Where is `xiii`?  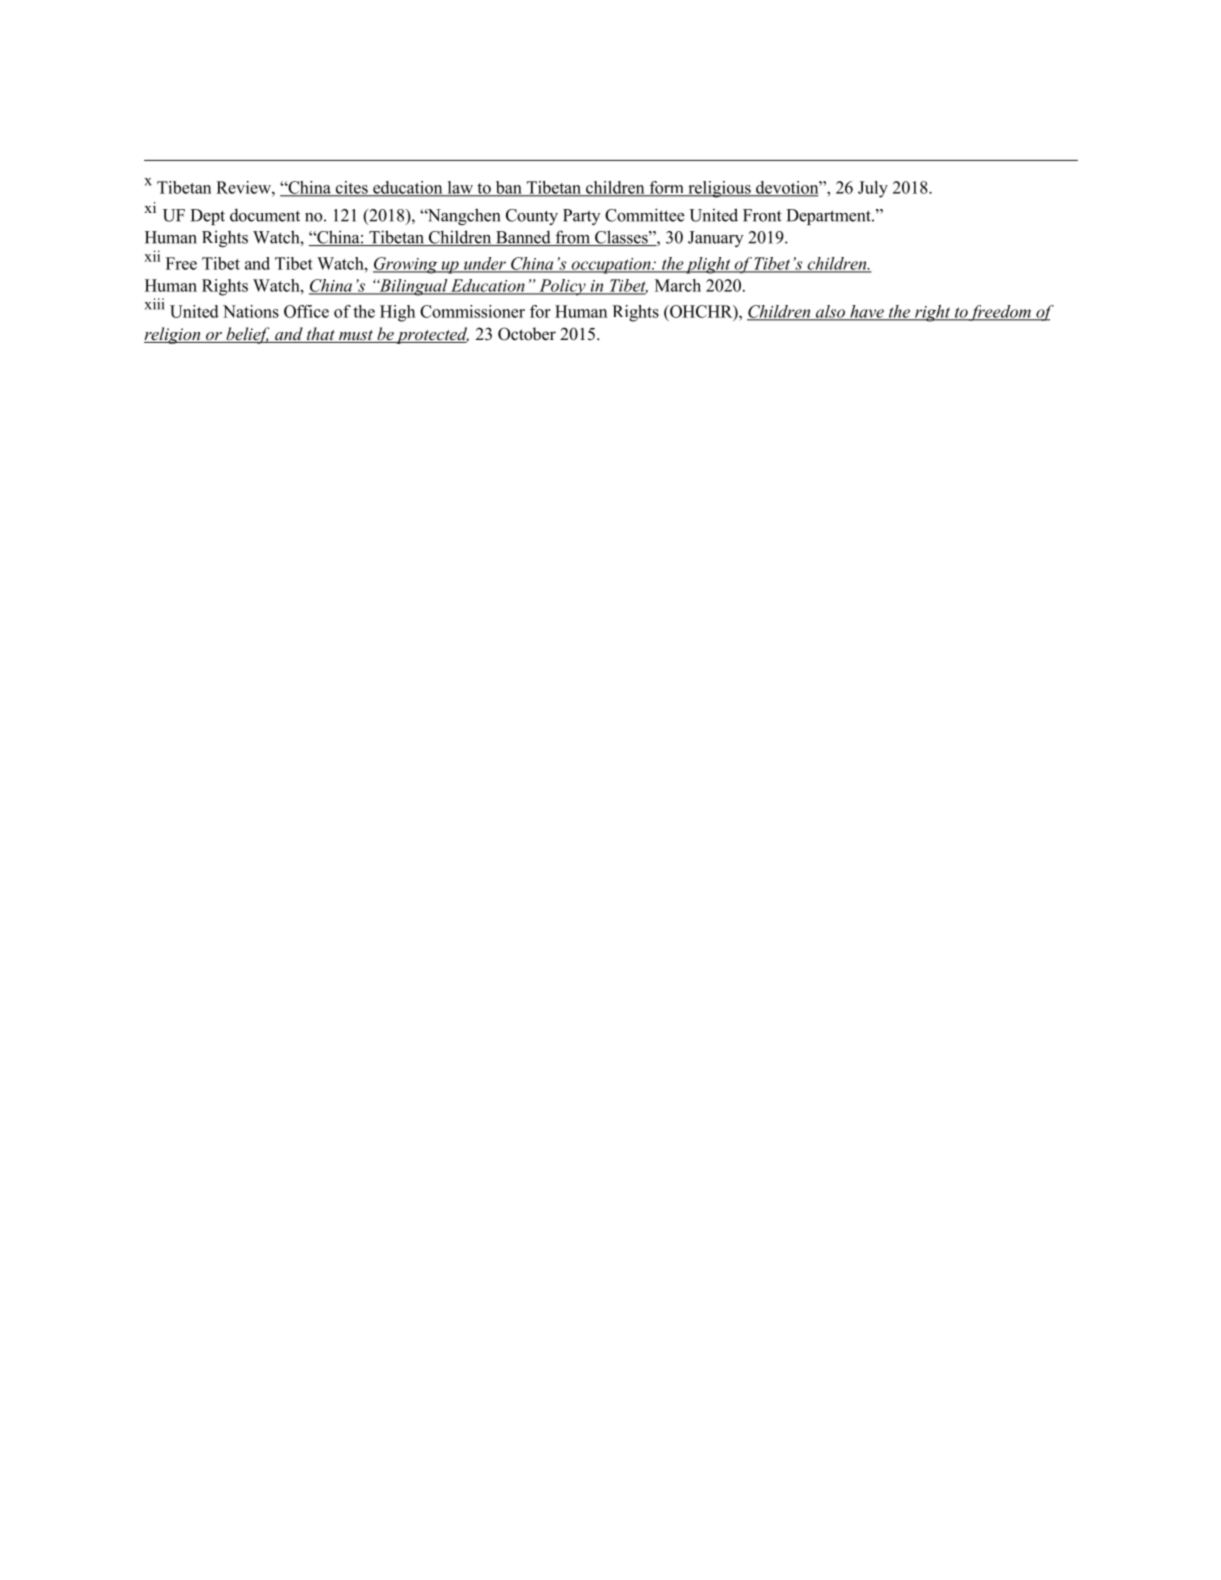 xiii is located at coordinates (154, 304).
